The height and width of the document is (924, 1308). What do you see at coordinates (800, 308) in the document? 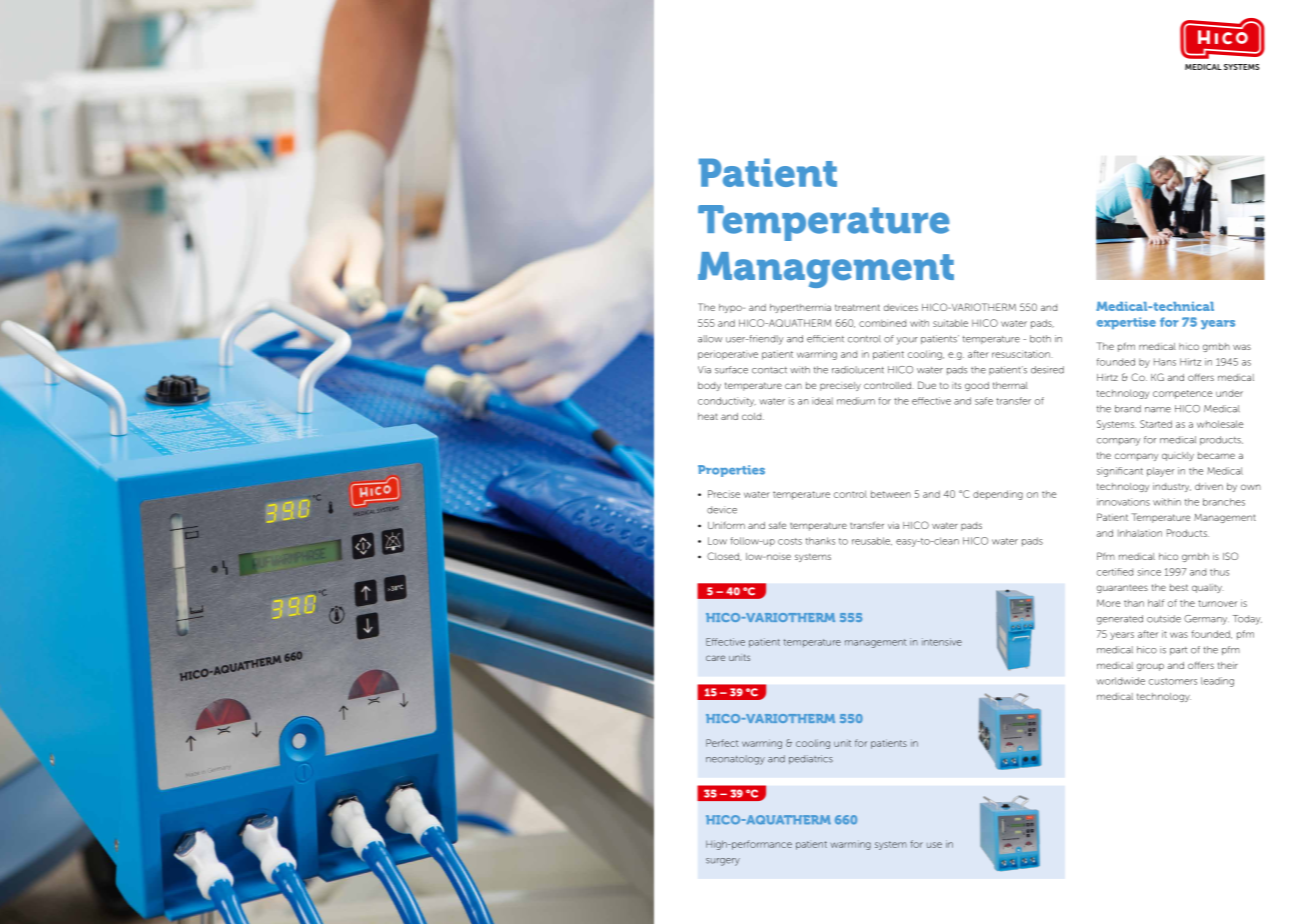
I see `hyperthermia` at bounding box center [800, 308].
